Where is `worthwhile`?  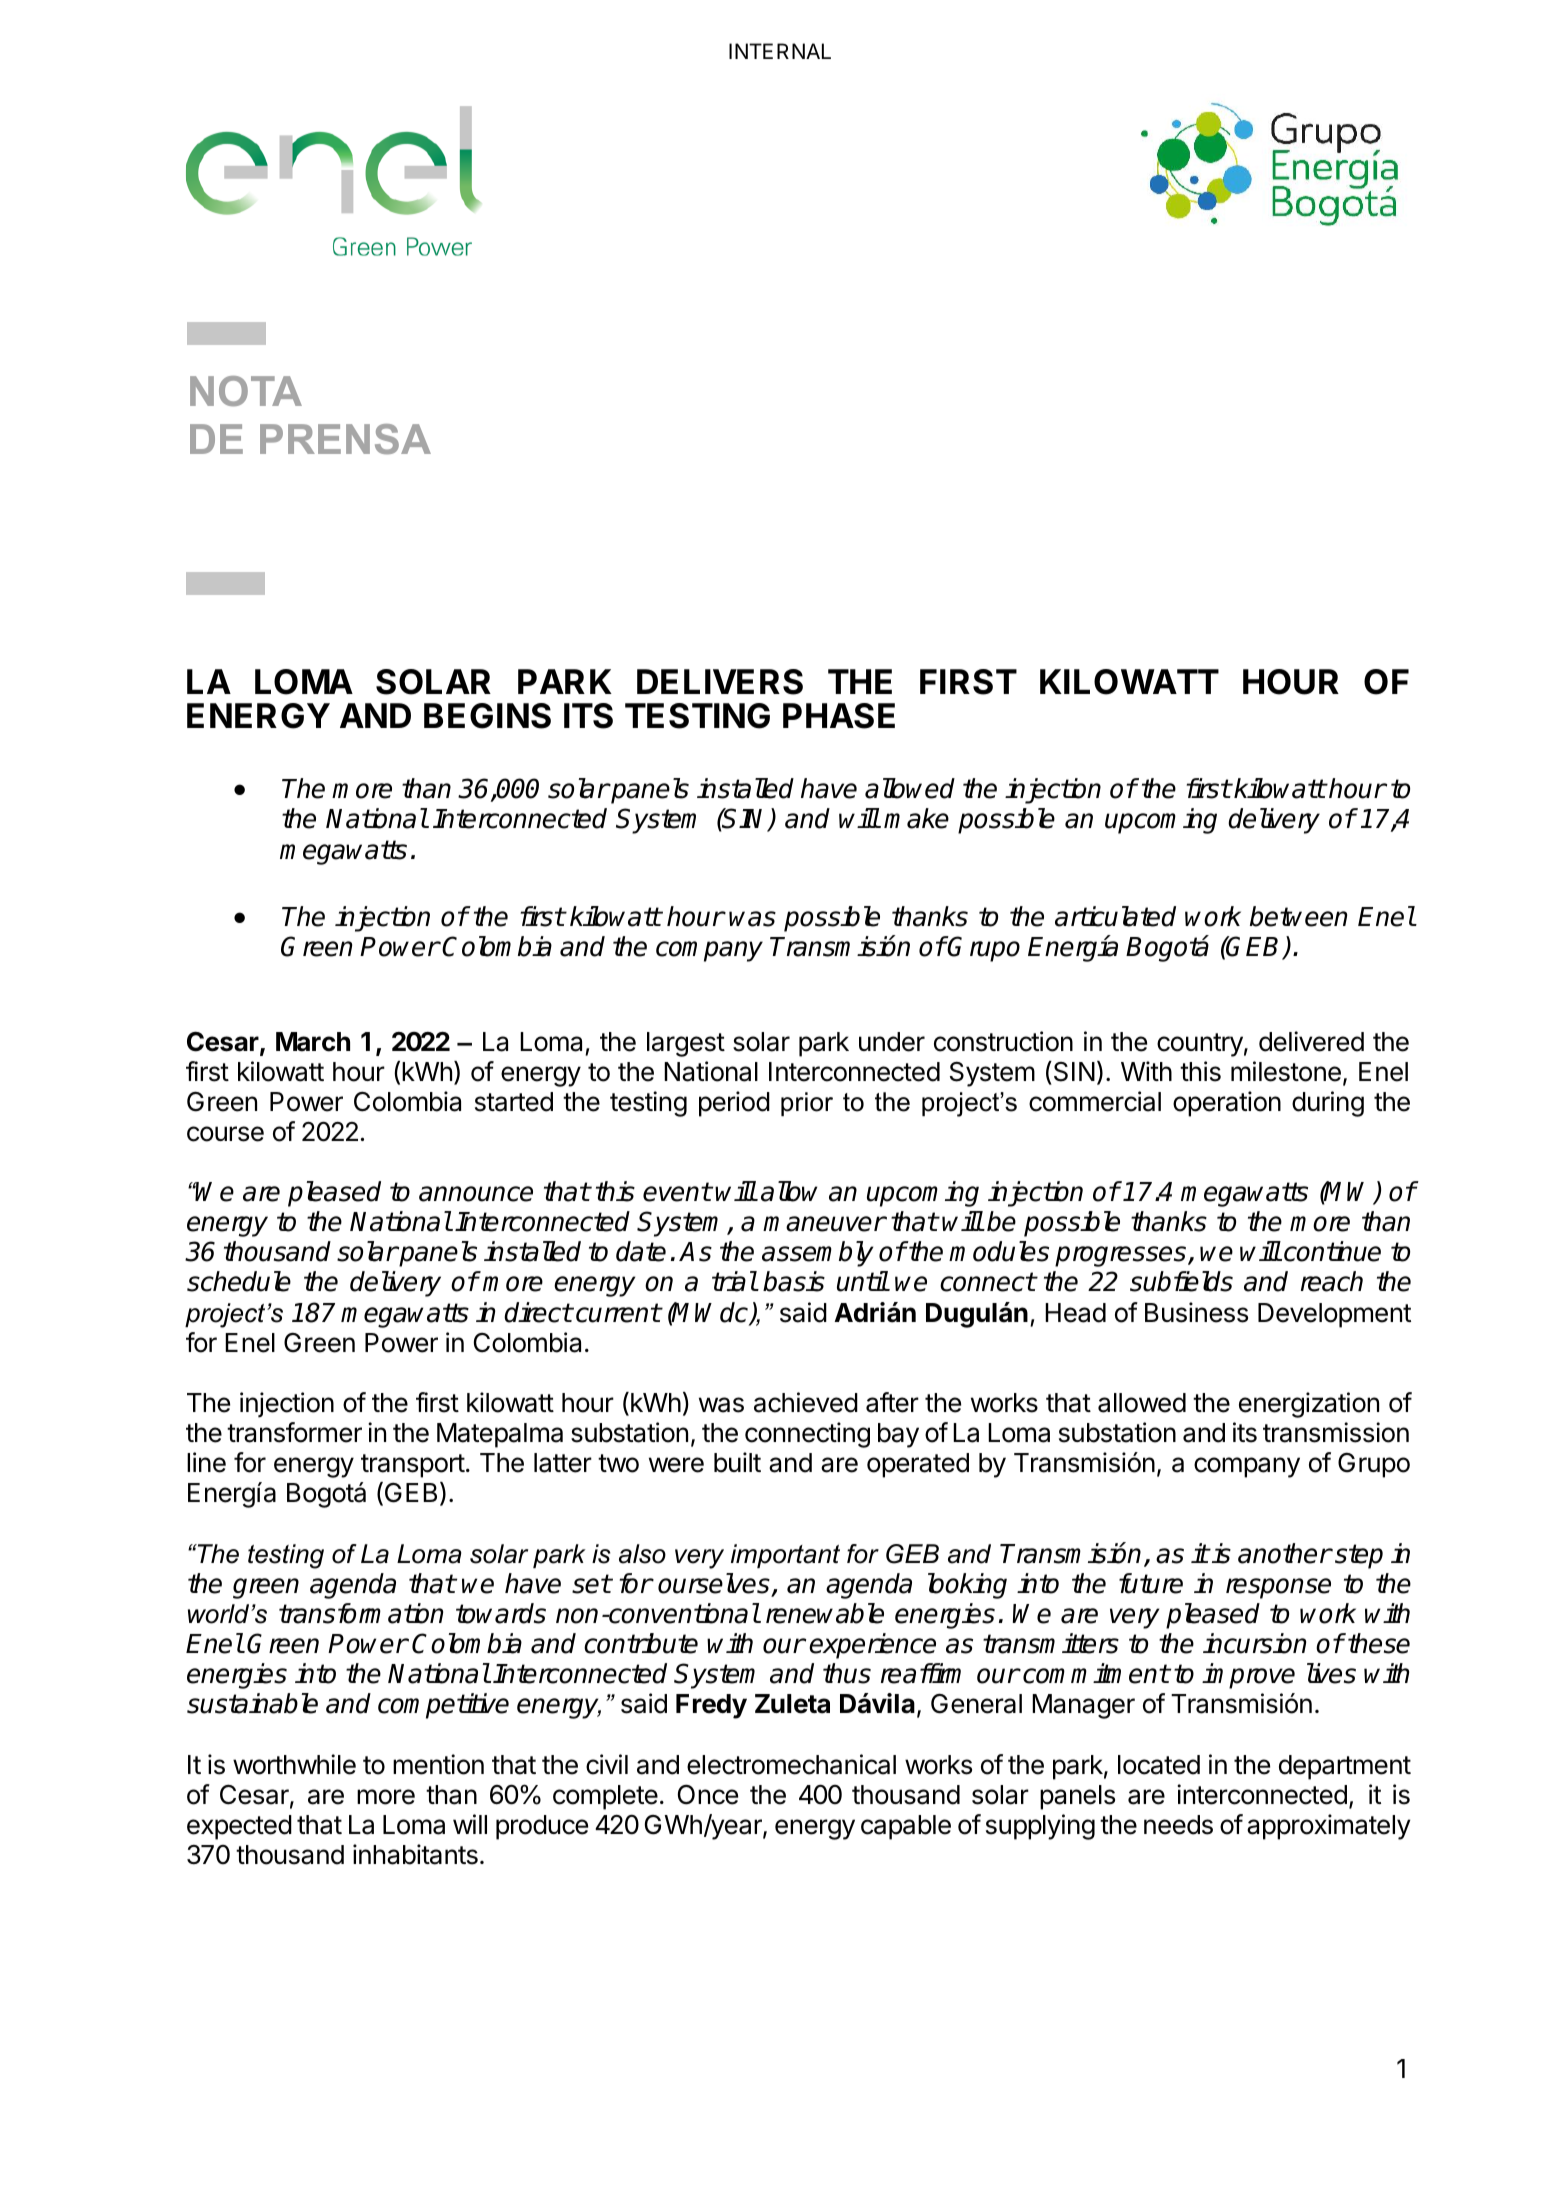 worthwhile is located at coordinates (294, 1764).
